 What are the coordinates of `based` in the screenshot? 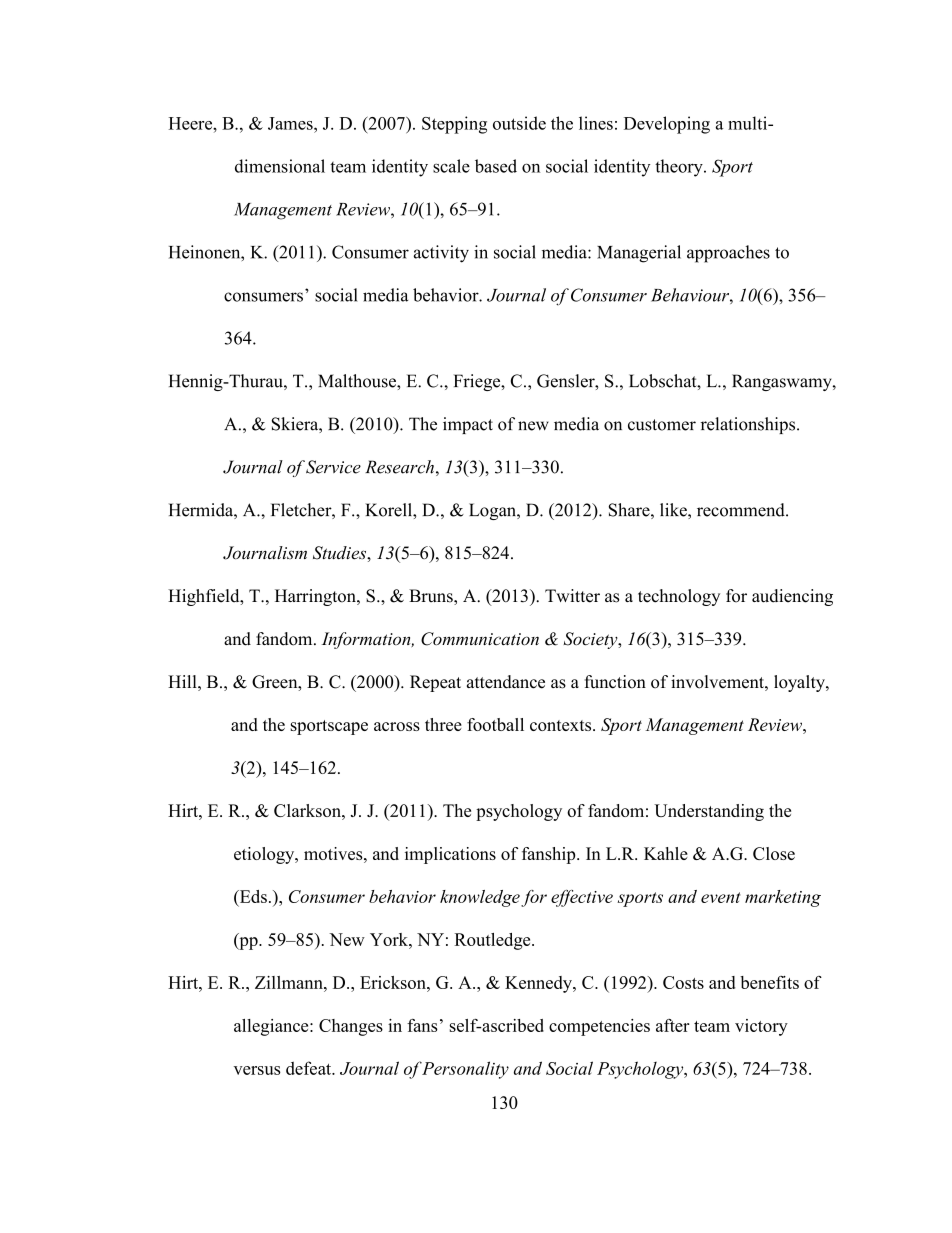 It's located at (496, 166).
